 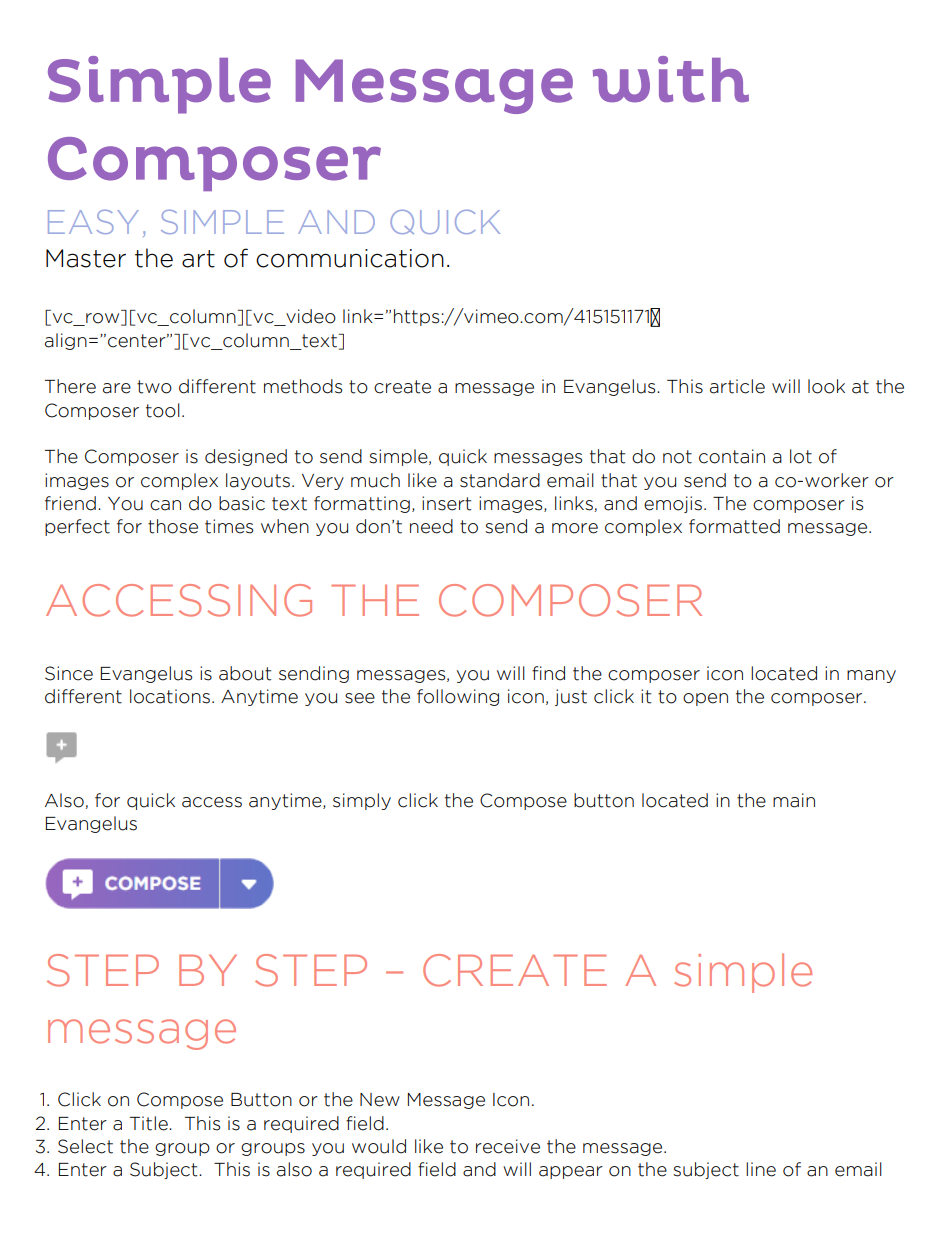 What do you see at coordinates (508, 1146) in the screenshot?
I see `receive` at bounding box center [508, 1146].
